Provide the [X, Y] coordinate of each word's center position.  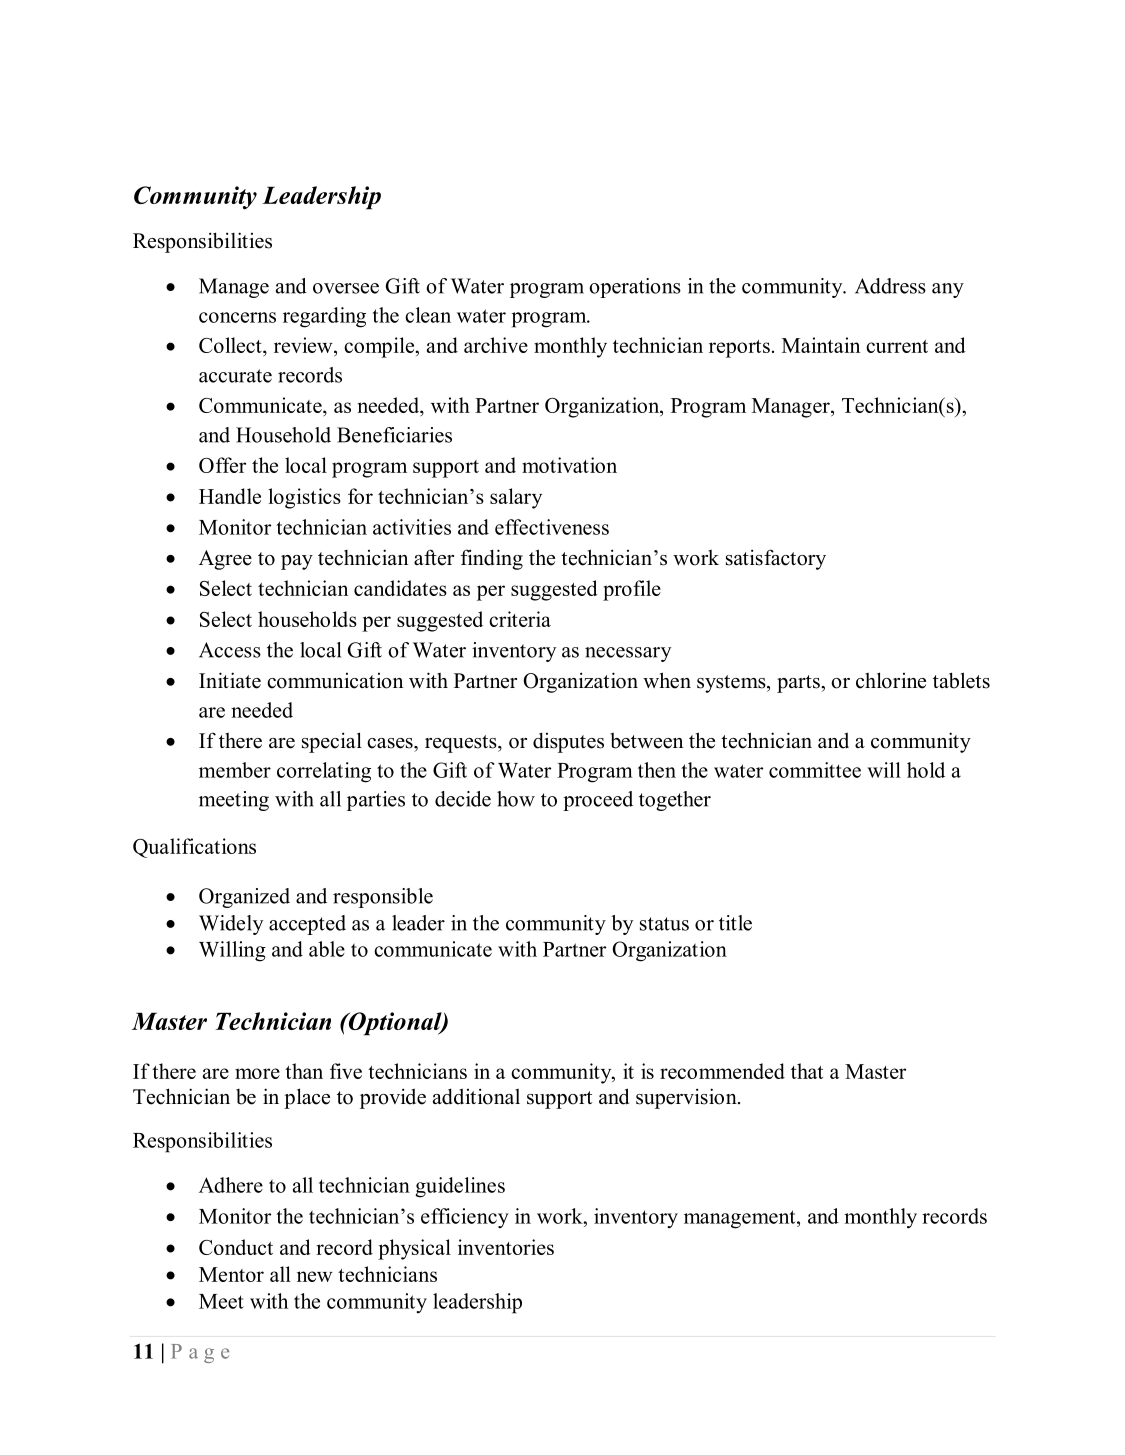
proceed [598, 801]
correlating [324, 772]
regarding [324, 317]
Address [890, 286]
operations [635, 288]
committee [815, 770]
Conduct [236, 1247]
